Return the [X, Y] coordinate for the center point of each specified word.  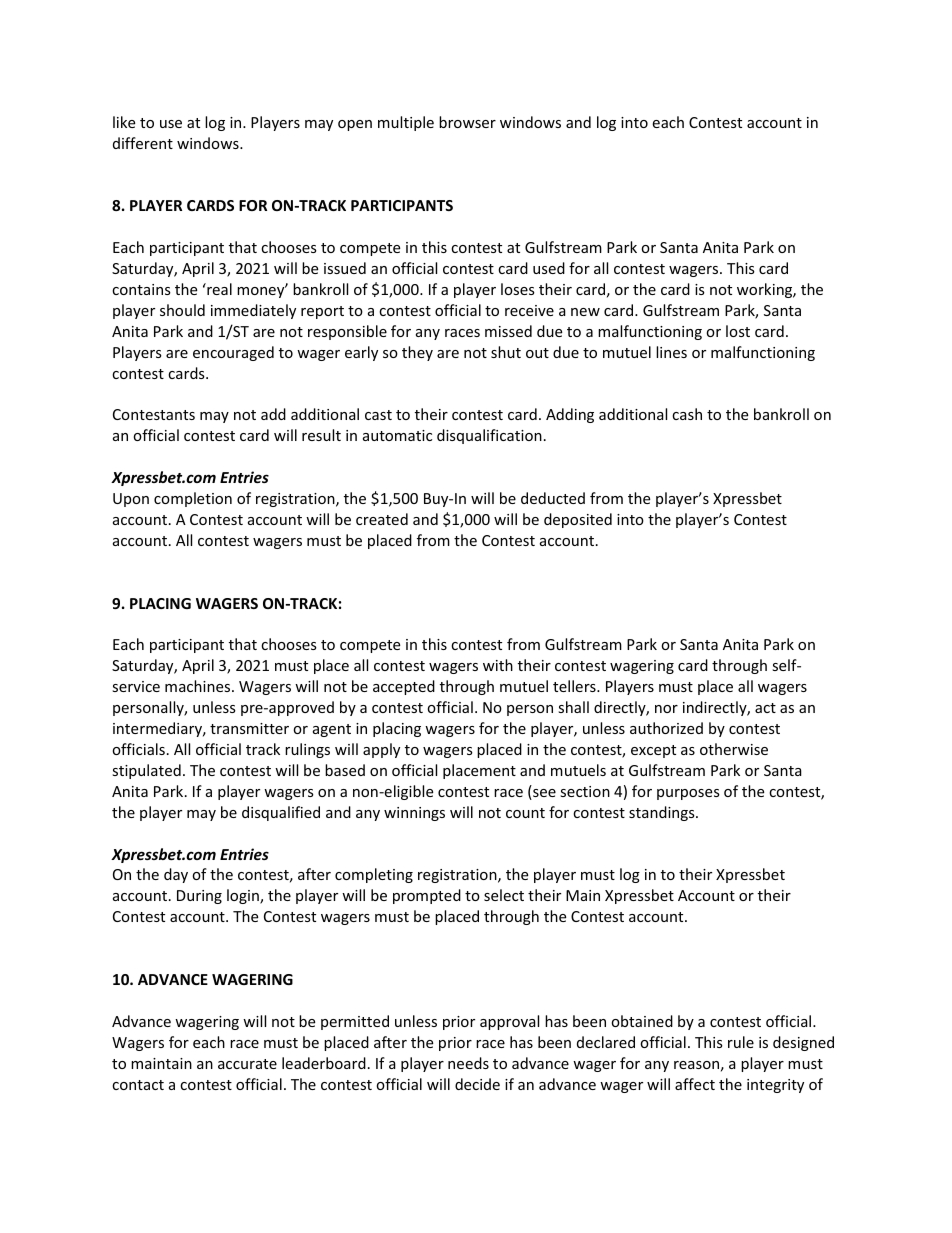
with [498, 665]
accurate [247, 1064]
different [143, 143]
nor [666, 709]
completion [193, 499]
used [549, 268]
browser [467, 122]
